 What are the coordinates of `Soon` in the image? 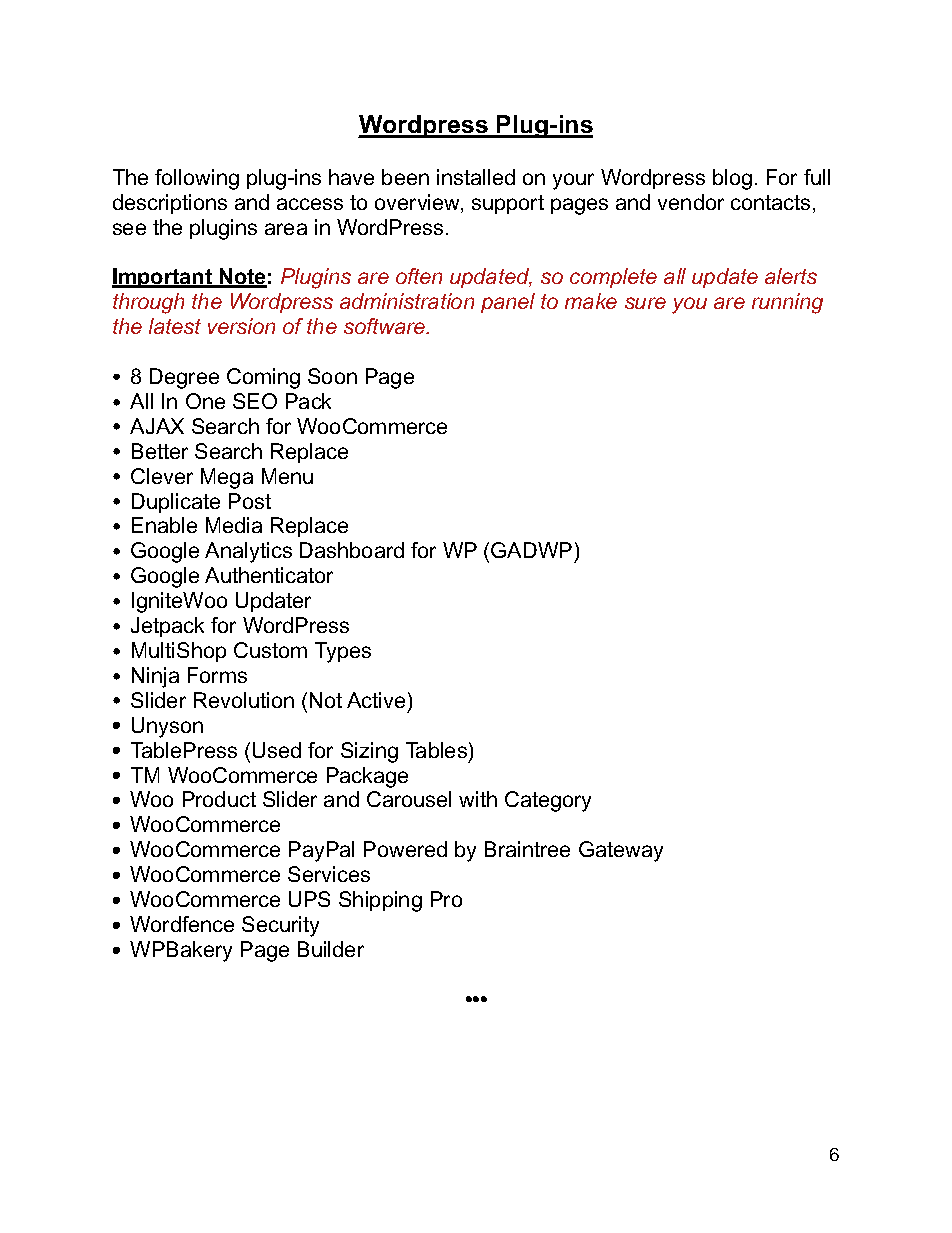 It's located at (332, 376).
